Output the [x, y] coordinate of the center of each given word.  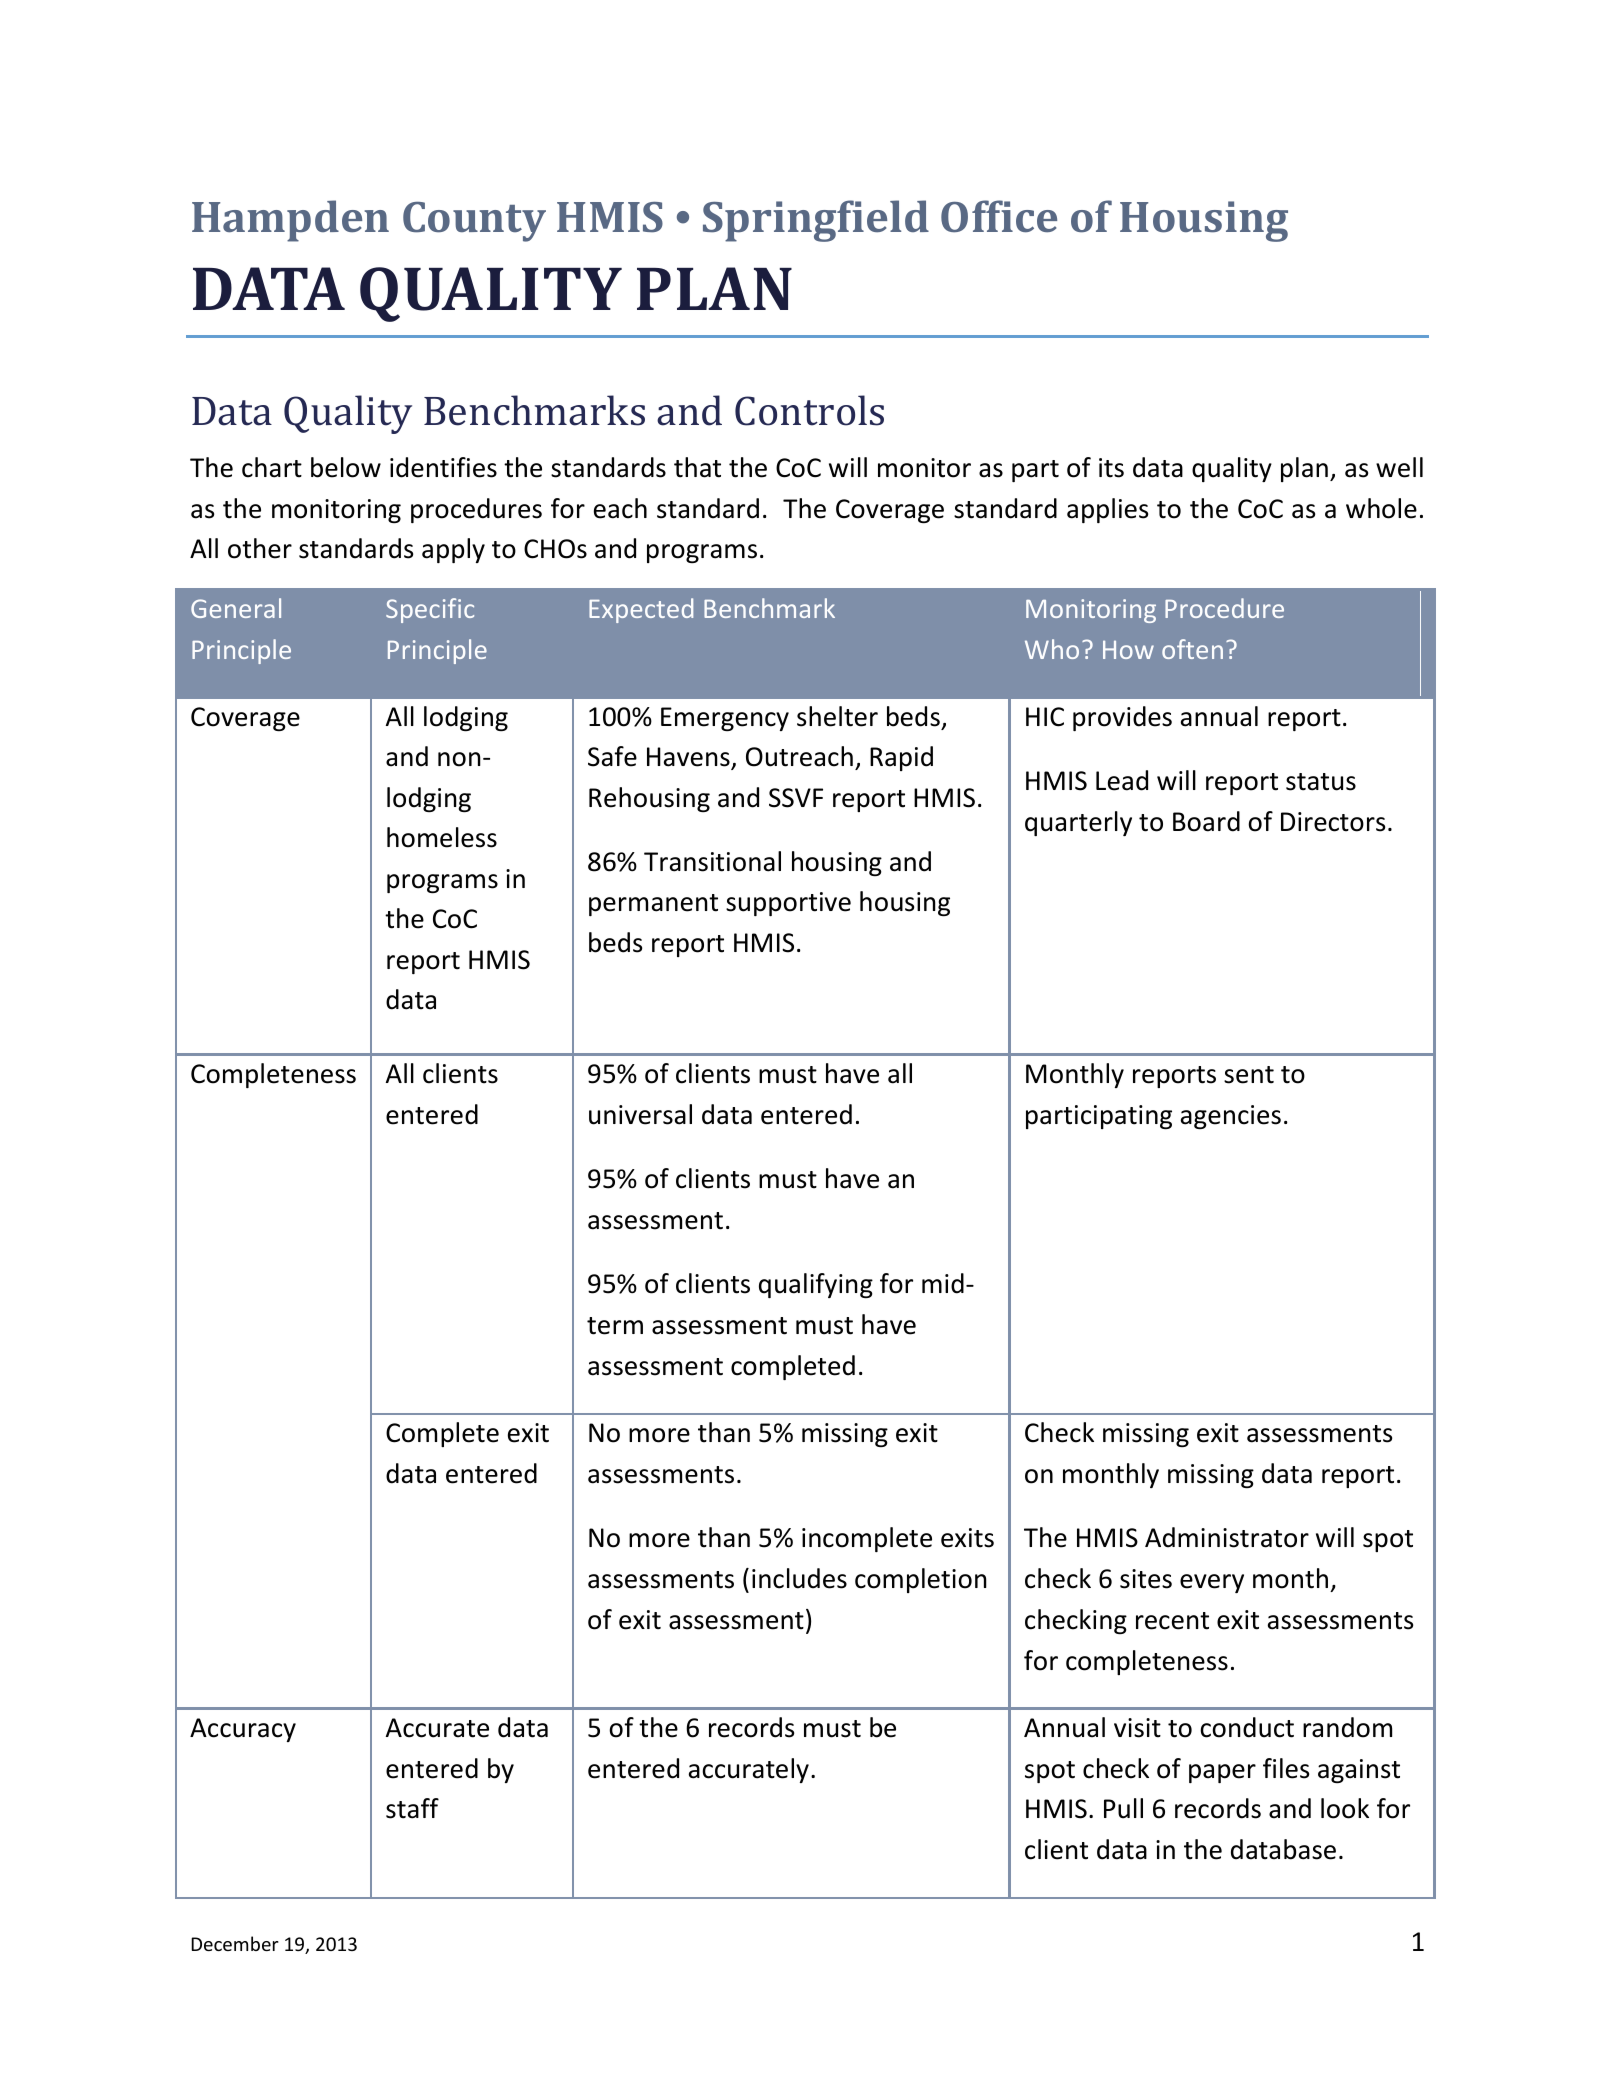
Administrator [1227, 1537]
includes [799, 1578]
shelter [837, 716]
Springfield [816, 221]
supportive [788, 904]
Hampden [290, 221]
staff [412, 1808]
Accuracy [243, 1730]
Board [1206, 821]
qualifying [816, 1285]
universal [640, 1114]
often [1192, 649]
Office [999, 216]
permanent [653, 905]
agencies [1231, 1117]
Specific [430, 610]
